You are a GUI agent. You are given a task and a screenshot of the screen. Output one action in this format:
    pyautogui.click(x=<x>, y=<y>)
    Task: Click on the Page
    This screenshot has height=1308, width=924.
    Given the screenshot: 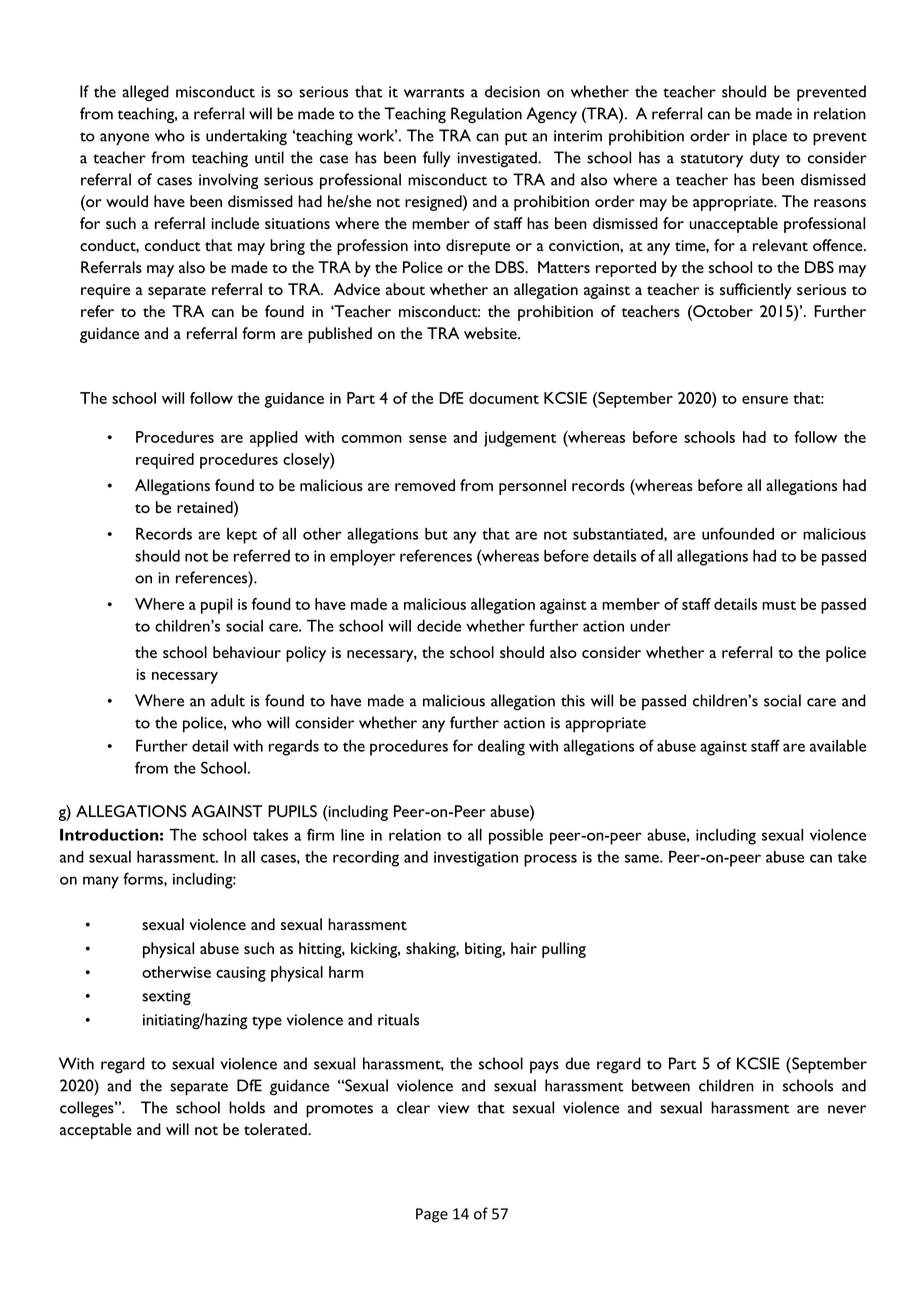 What is the action you would take?
    pyautogui.click(x=432, y=1215)
